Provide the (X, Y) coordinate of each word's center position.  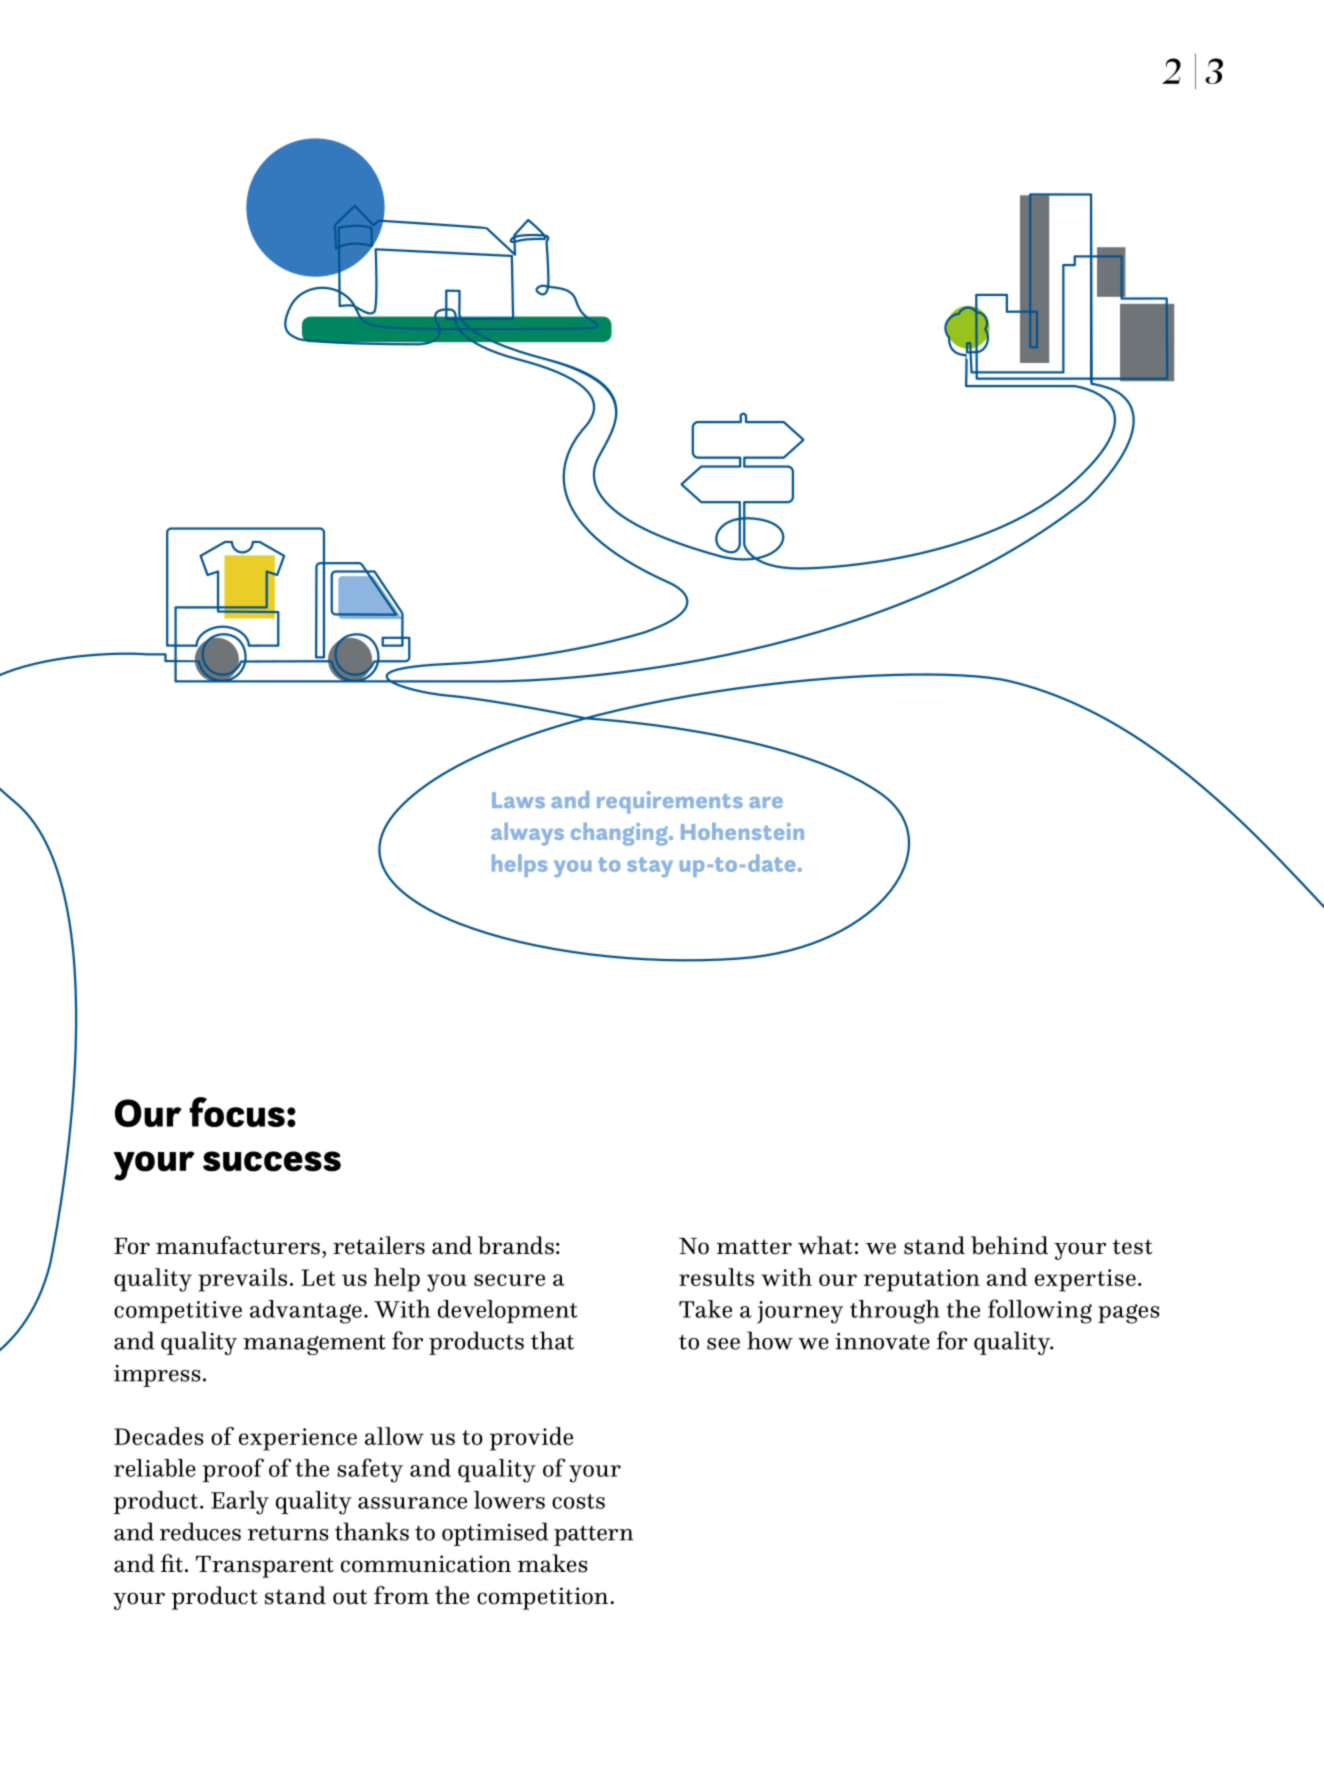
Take (705, 1309)
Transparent (265, 1567)
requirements (670, 802)
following (1040, 1311)
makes (553, 1563)
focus (237, 1112)
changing (620, 834)
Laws (518, 800)
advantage (306, 1312)
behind (1009, 1245)
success (272, 1161)
